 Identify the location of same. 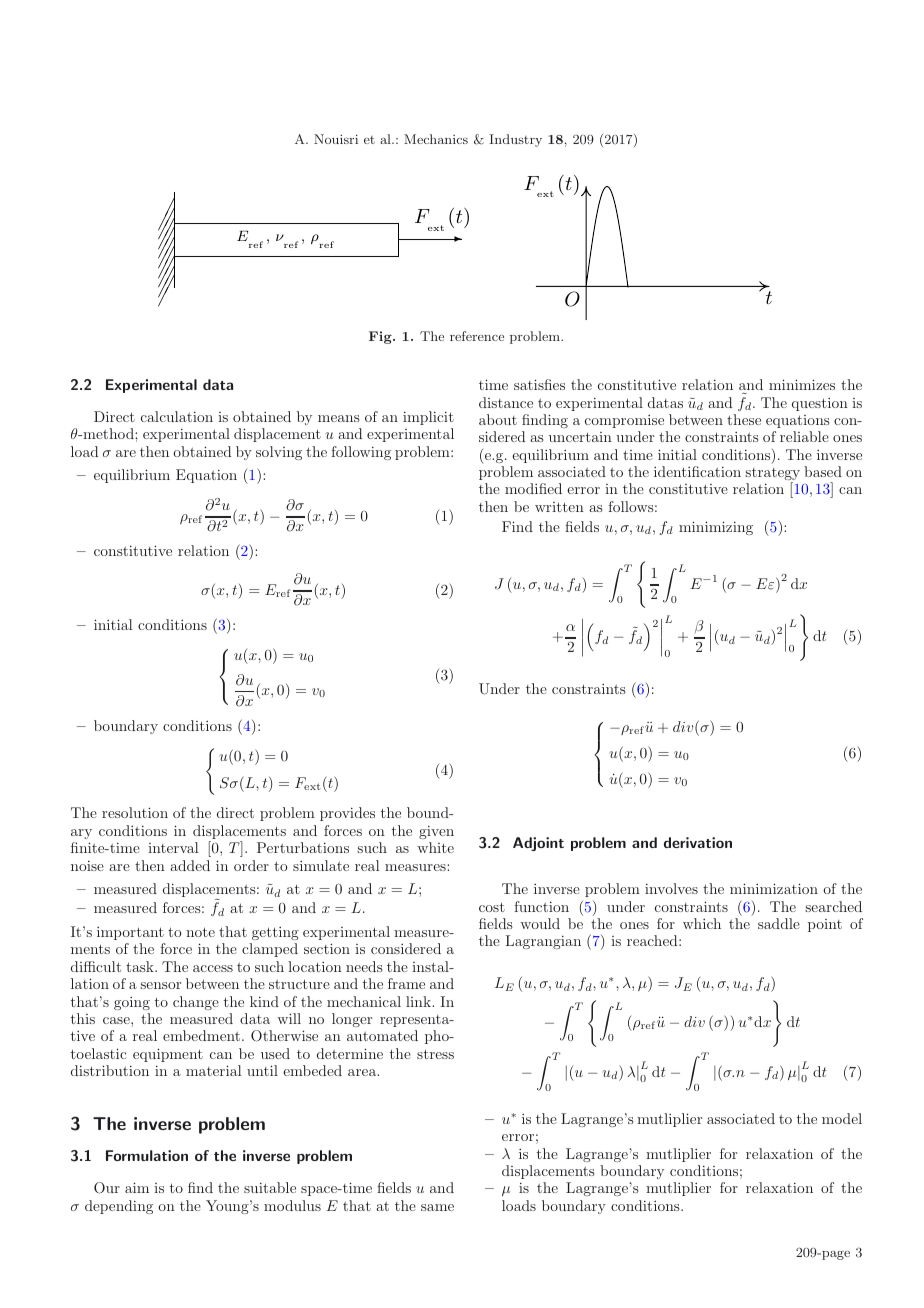
(437, 1207).
